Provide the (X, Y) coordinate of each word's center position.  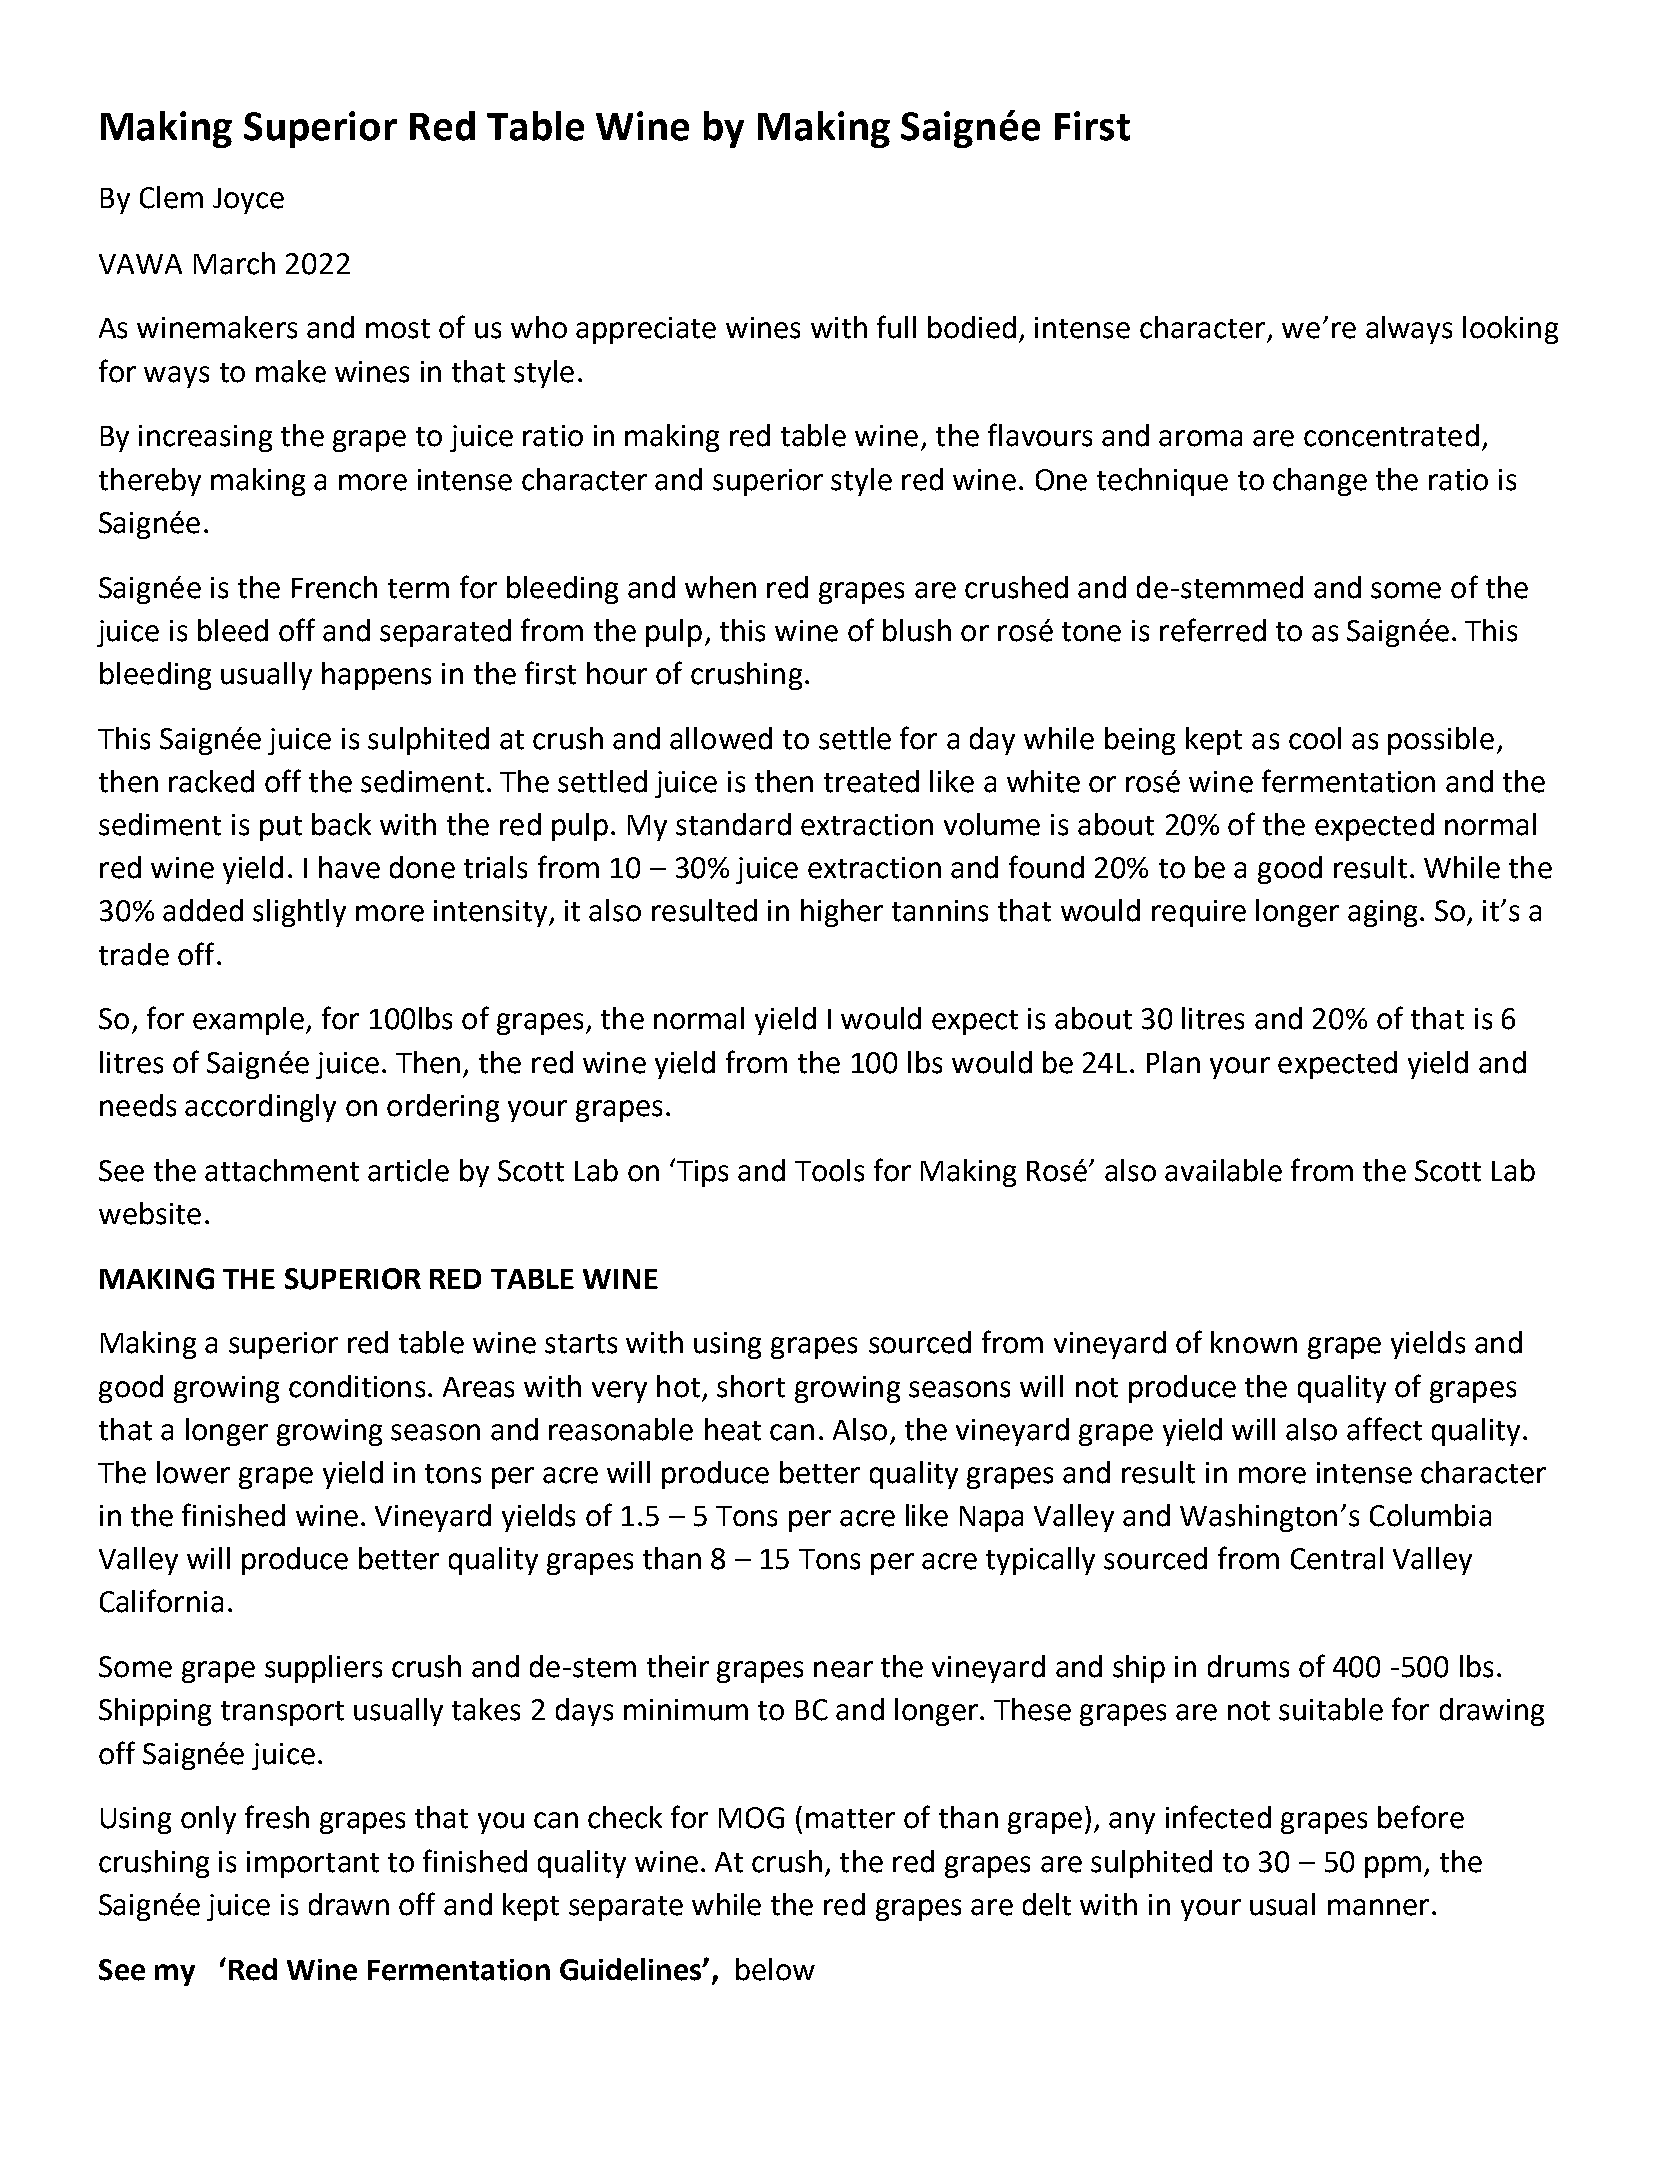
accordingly (260, 1108)
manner (1378, 1907)
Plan (1173, 1062)
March (234, 263)
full (896, 327)
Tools (829, 1170)
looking (1510, 330)
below (775, 1969)
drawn (349, 1904)
